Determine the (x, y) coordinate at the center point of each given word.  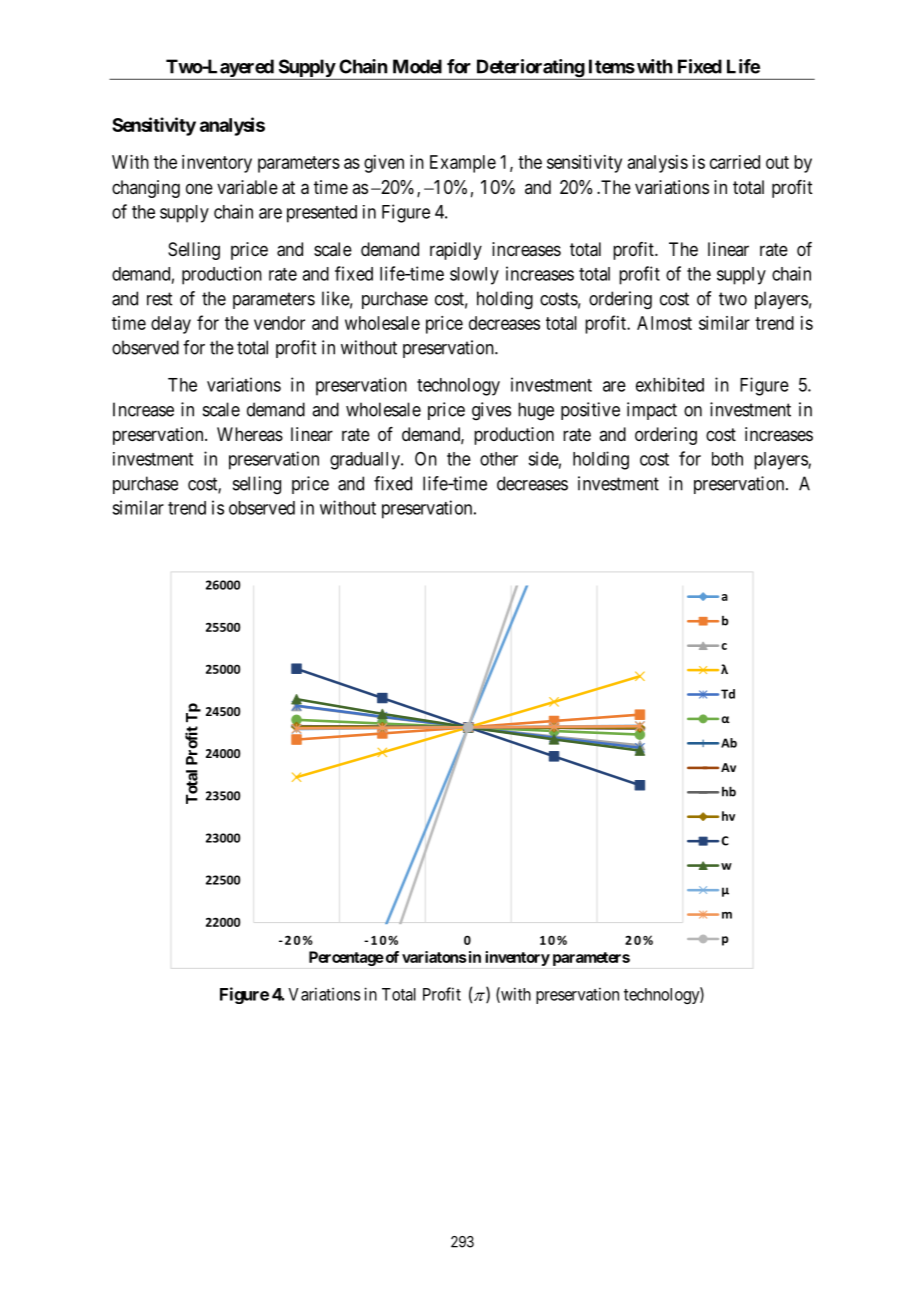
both (727, 459)
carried (735, 162)
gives (491, 411)
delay (171, 325)
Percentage (346, 958)
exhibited (670, 384)
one (199, 188)
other (499, 459)
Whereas (250, 434)
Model (417, 66)
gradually (366, 461)
